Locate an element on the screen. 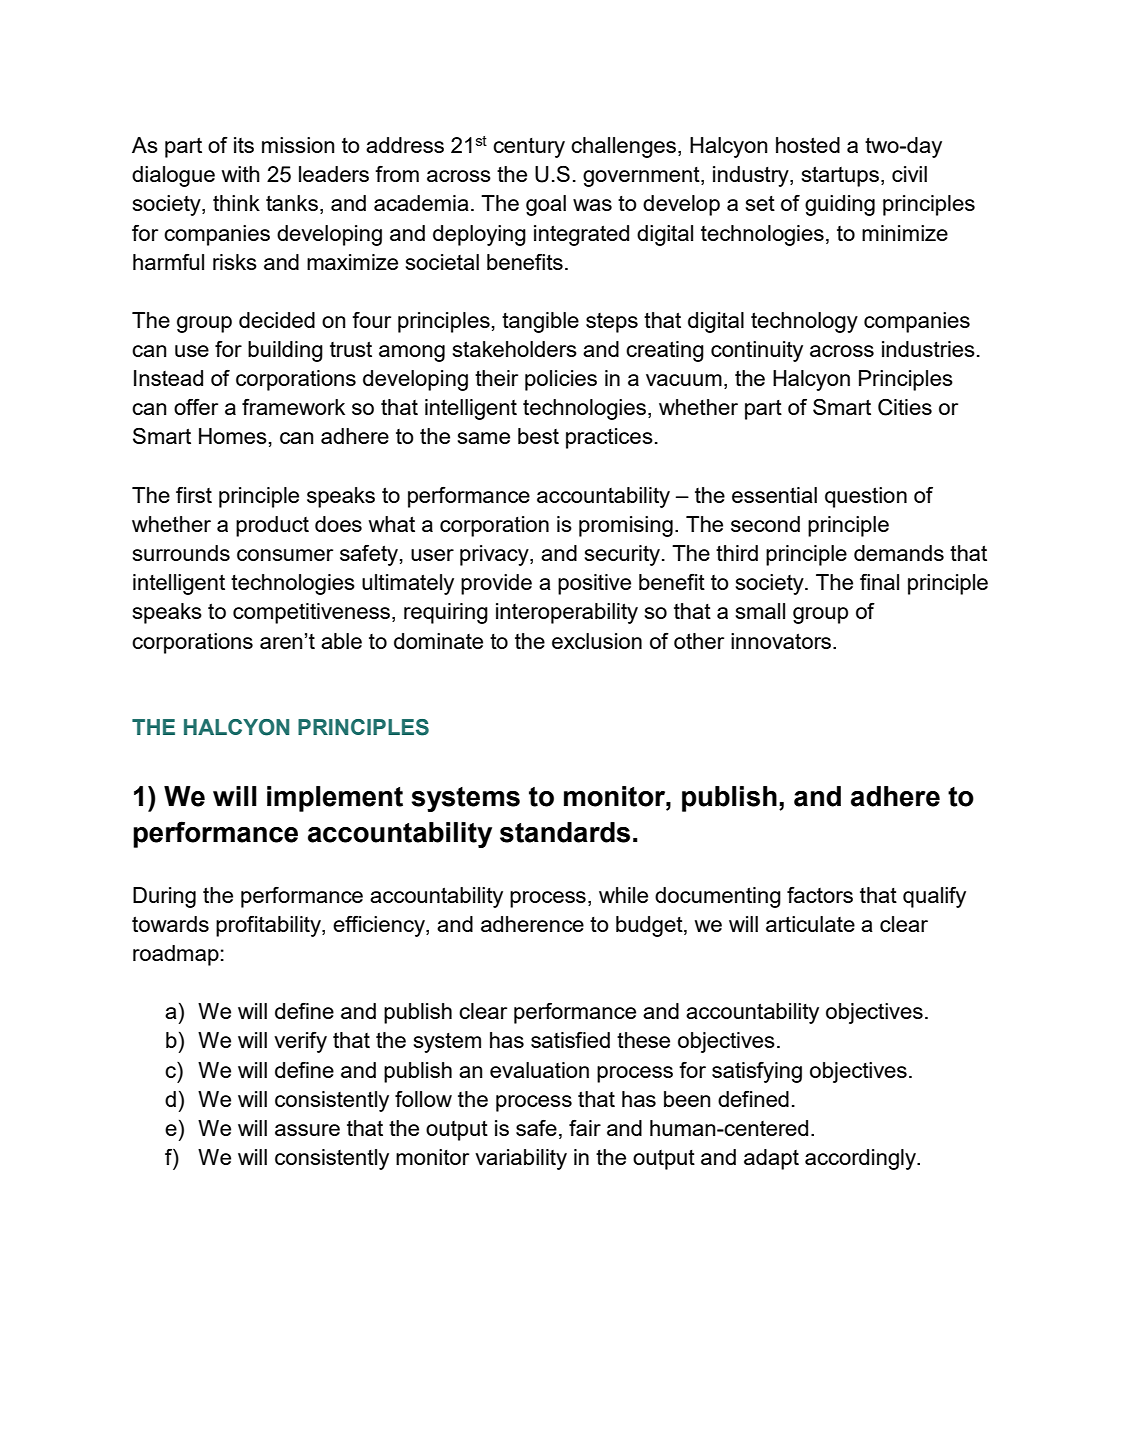 This screenshot has height=1455, width=1124. assure is located at coordinates (307, 1130).
